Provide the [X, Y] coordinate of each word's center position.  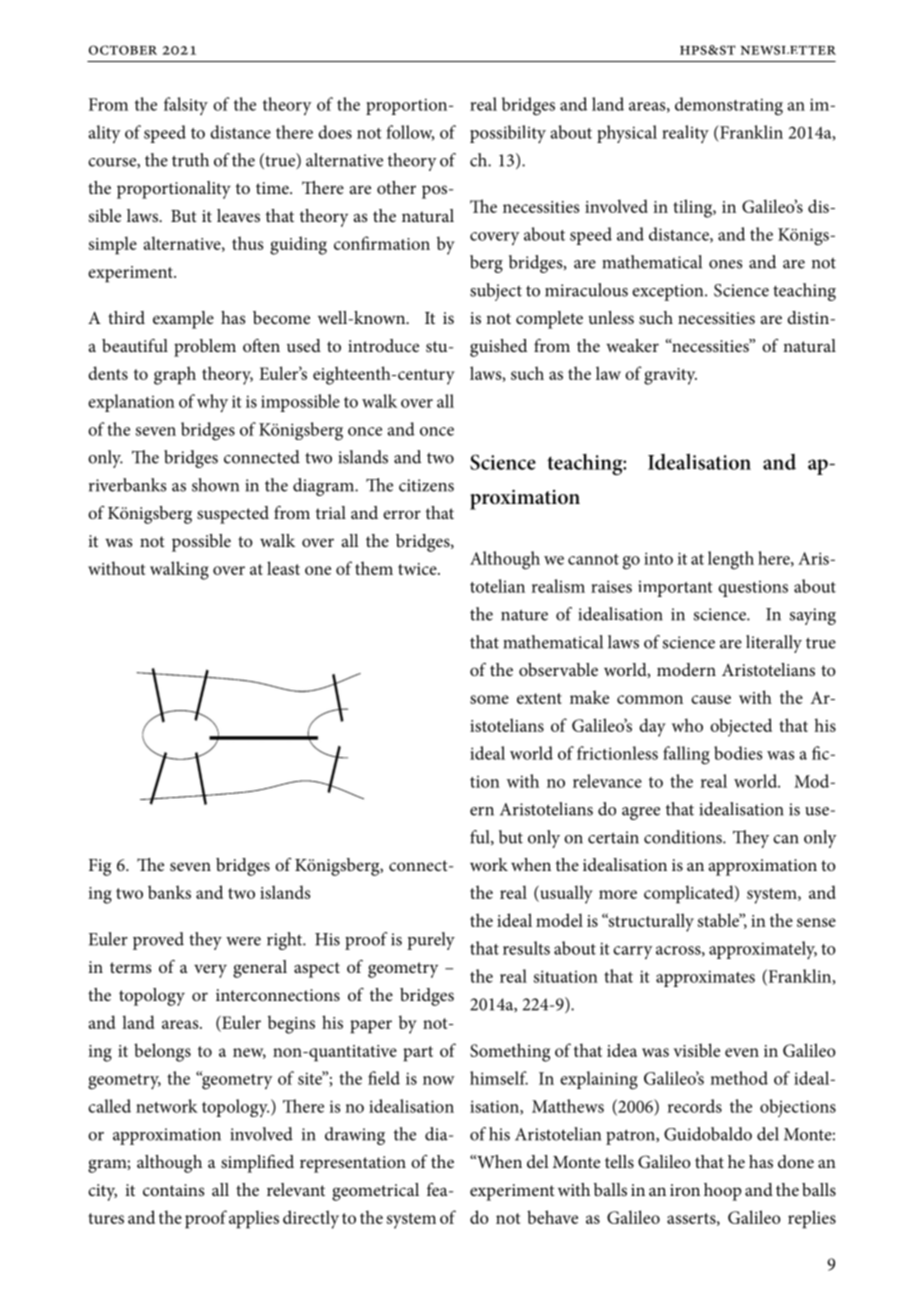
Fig [100, 867]
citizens [426, 485]
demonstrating [729, 106]
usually [565, 894]
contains [174, 1190]
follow [410, 133]
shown [215, 485]
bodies [738, 753]
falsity [186, 106]
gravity [670, 376]
